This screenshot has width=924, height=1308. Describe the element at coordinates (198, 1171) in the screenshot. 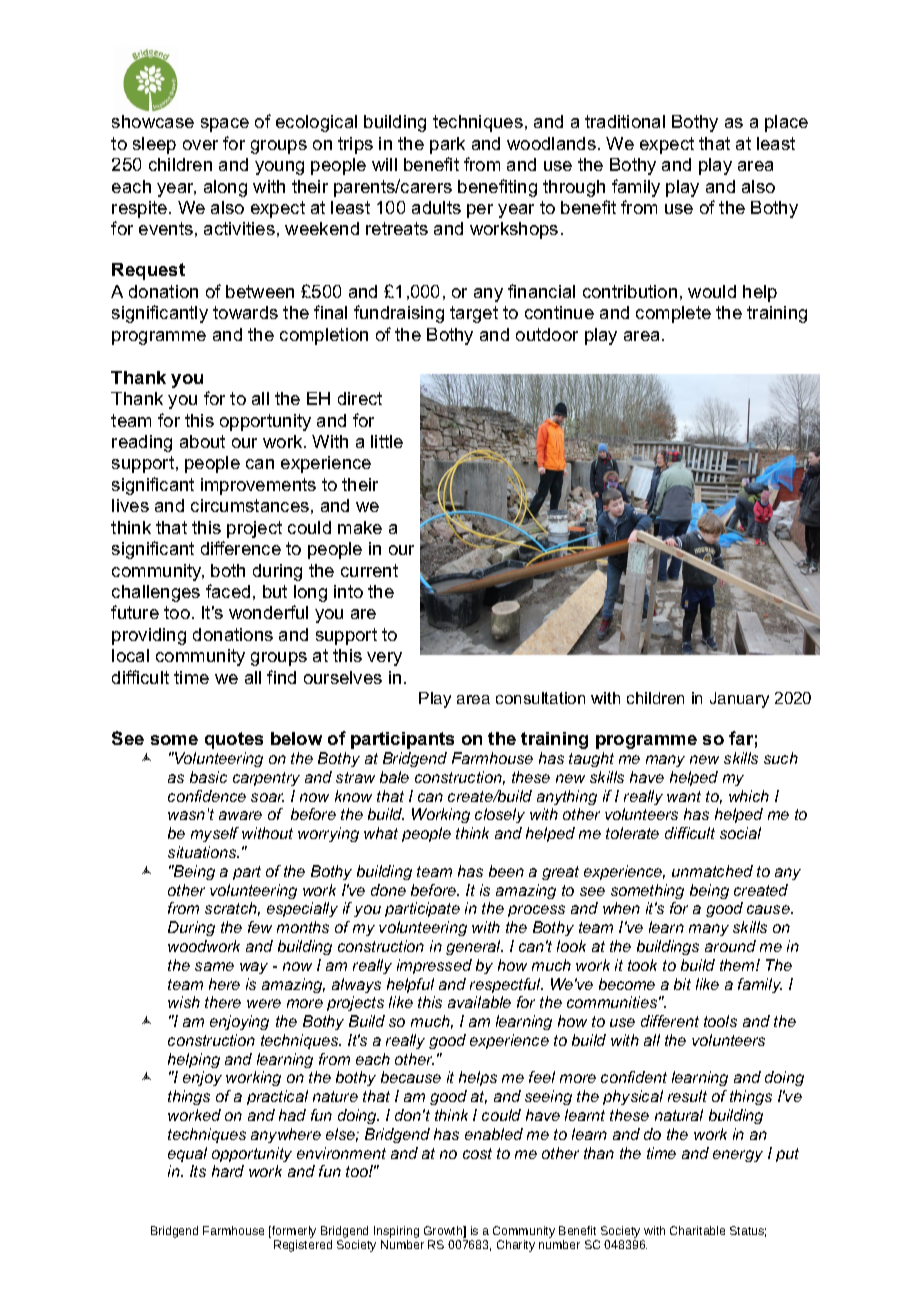

I see `Its` at that location.
